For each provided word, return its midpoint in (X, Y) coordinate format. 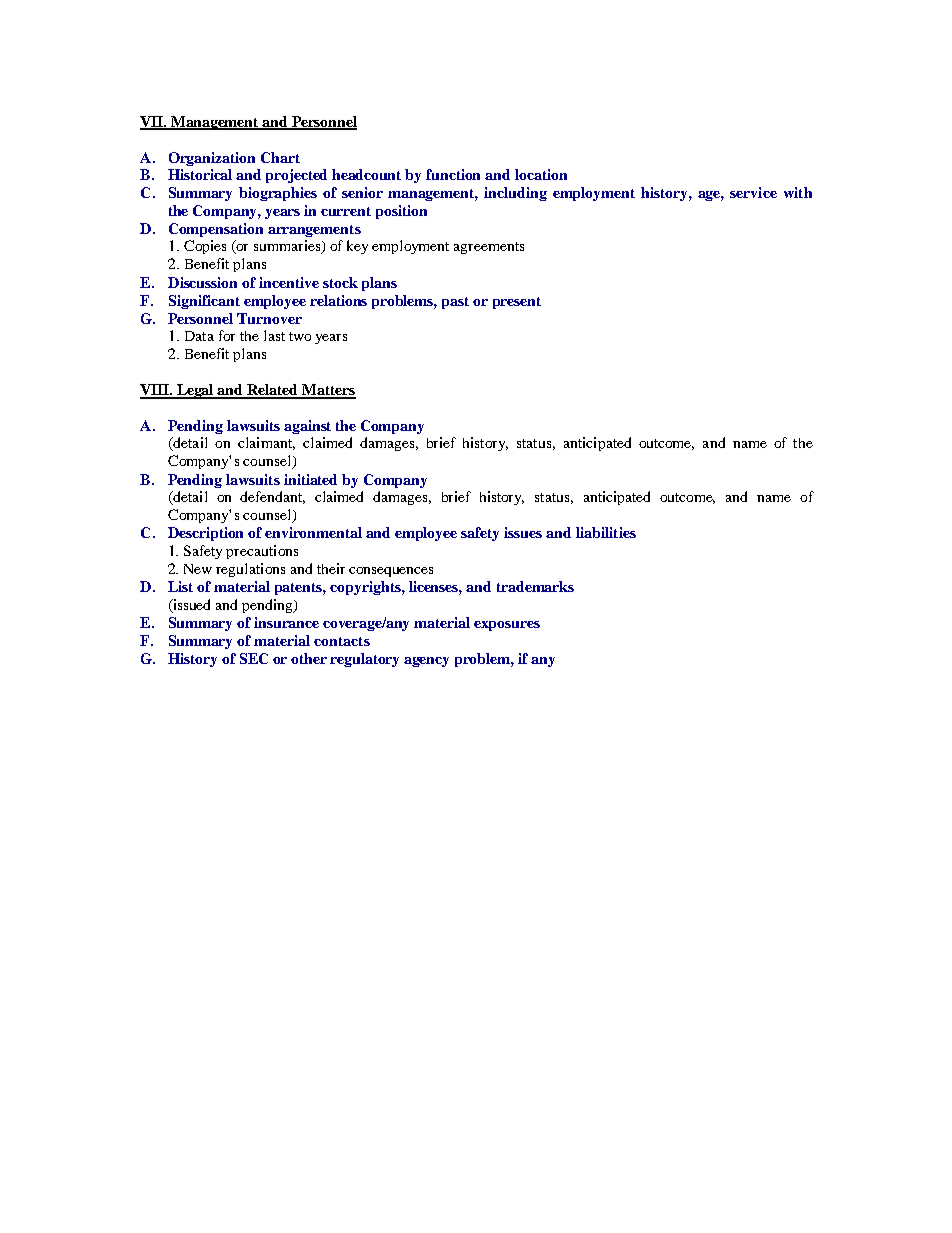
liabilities (606, 532)
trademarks (535, 586)
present (517, 303)
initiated (310, 479)
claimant (266, 443)
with (798, 192)
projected (296, 176)
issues (523, 532)
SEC (254, 658)
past (455, 303)
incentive (289, 282)
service (753, 192)
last (274, 335)
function (453, 174)
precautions (262, 552)
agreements (489, 248)
